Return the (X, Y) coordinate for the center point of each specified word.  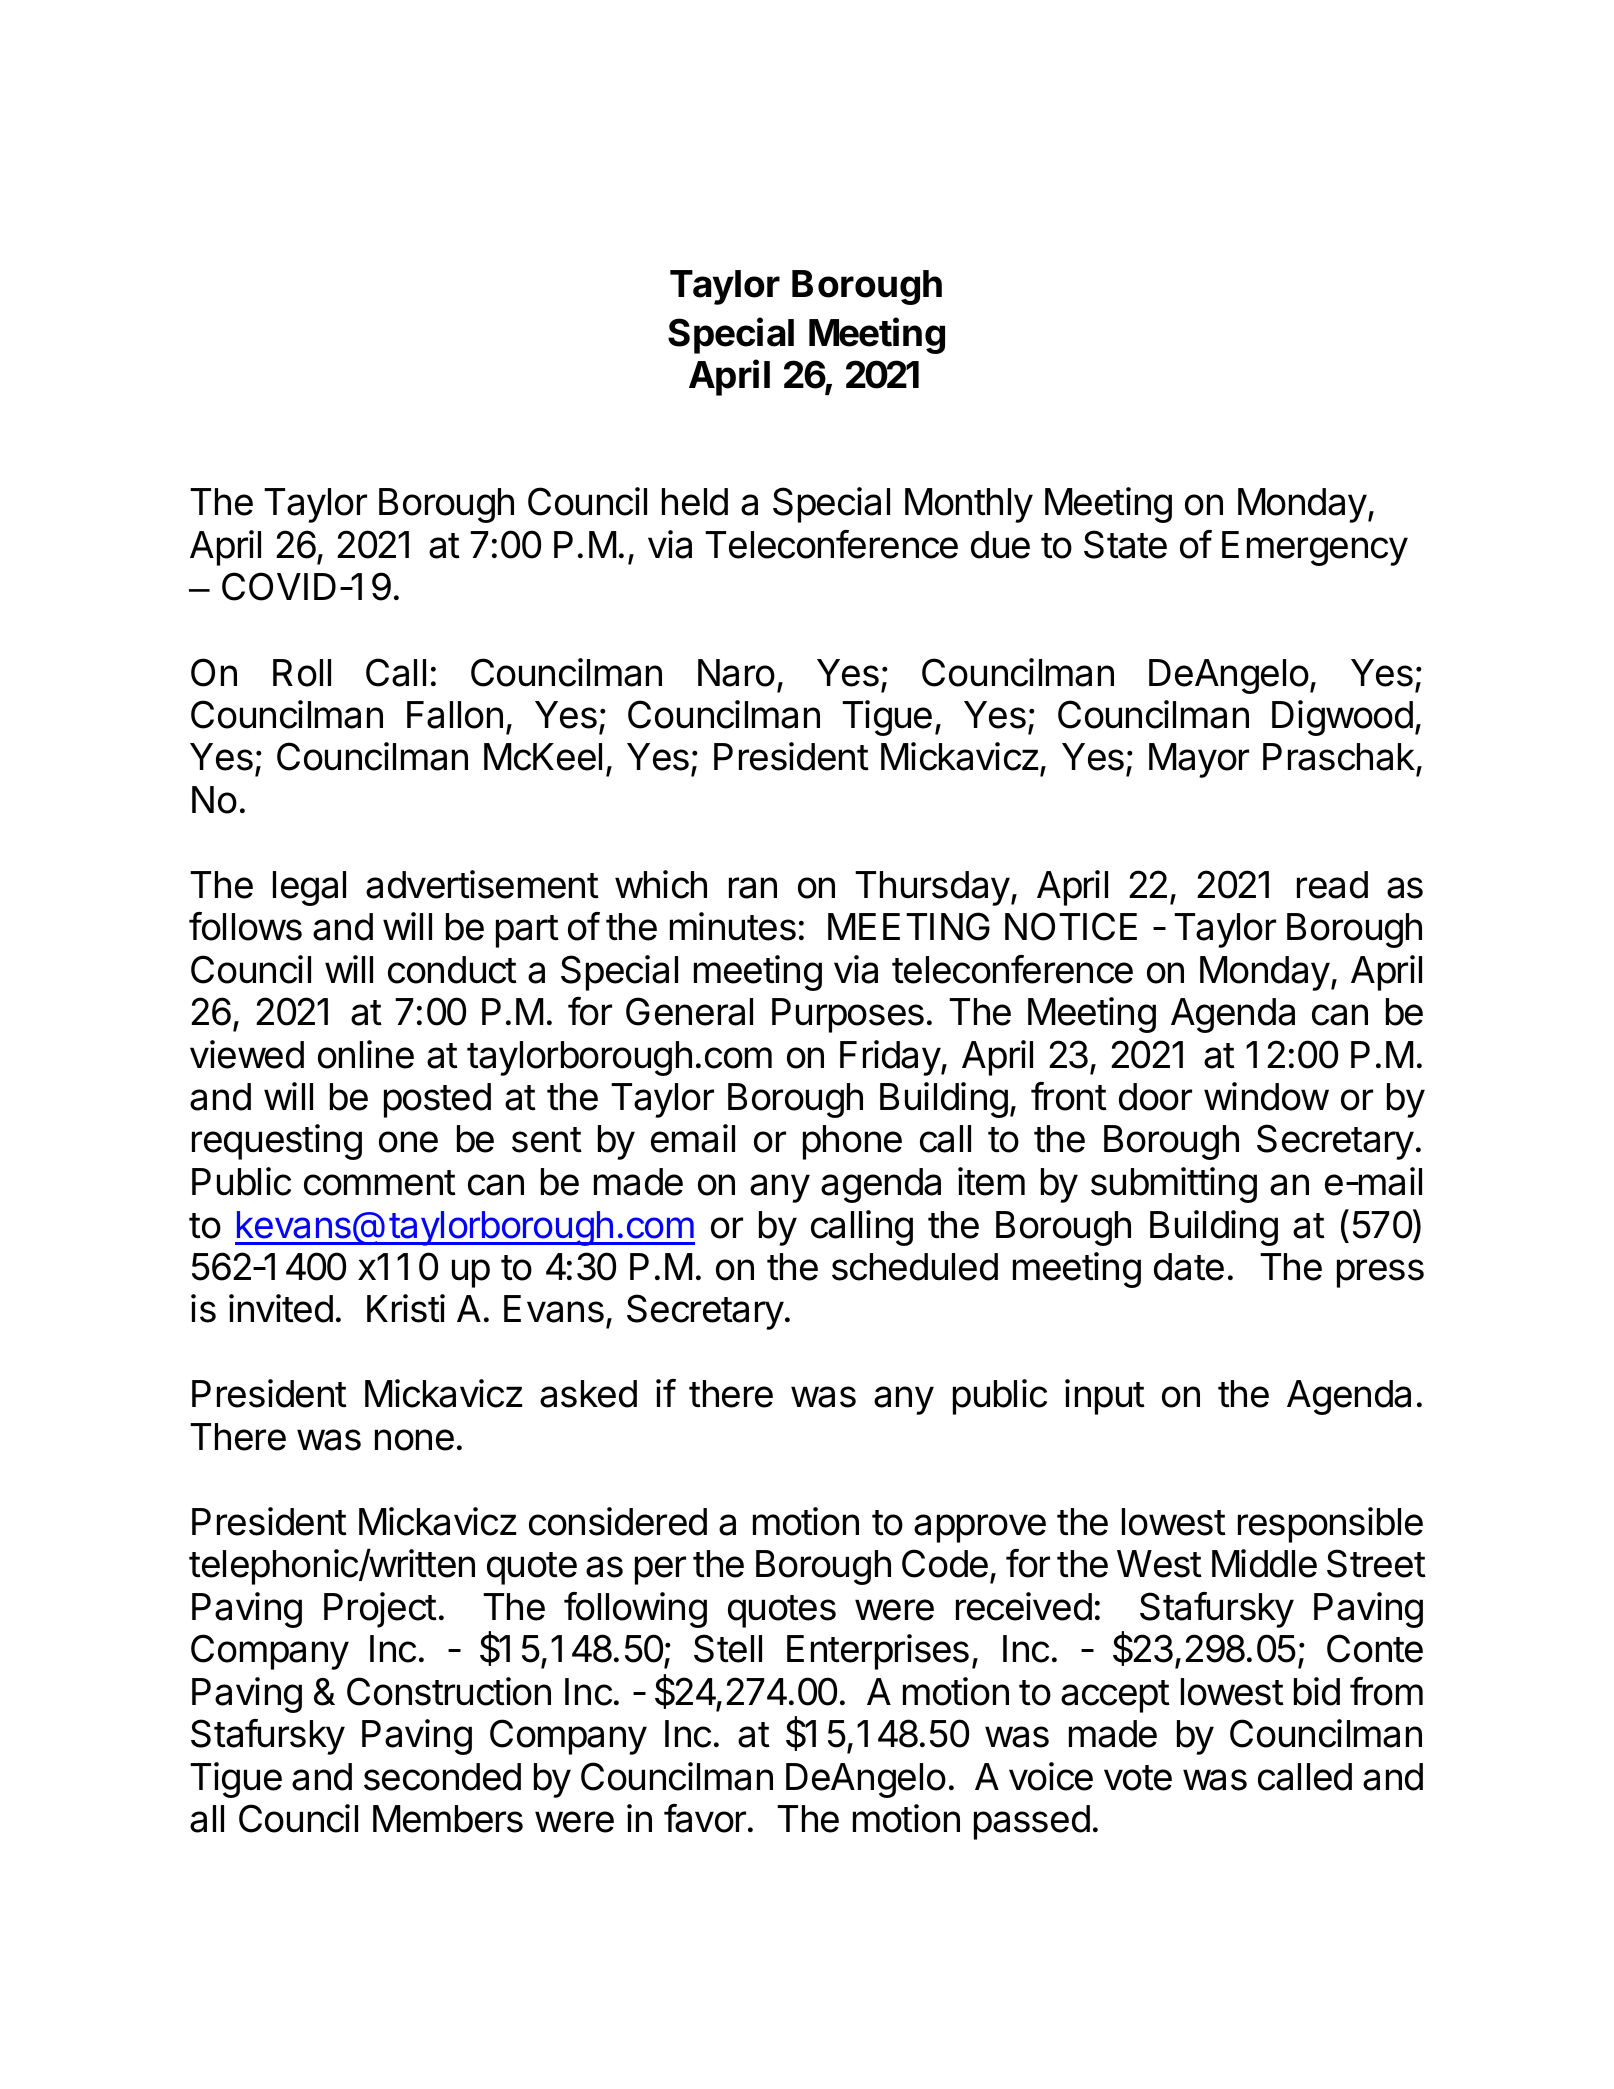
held (695, 502)
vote (1138, 1778)
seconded (442, 1777)
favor (706, 1818)
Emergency (1315, 548)
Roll (302, 673)
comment (380, 1183)
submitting (1174, 1185)
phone (852, 1142)
